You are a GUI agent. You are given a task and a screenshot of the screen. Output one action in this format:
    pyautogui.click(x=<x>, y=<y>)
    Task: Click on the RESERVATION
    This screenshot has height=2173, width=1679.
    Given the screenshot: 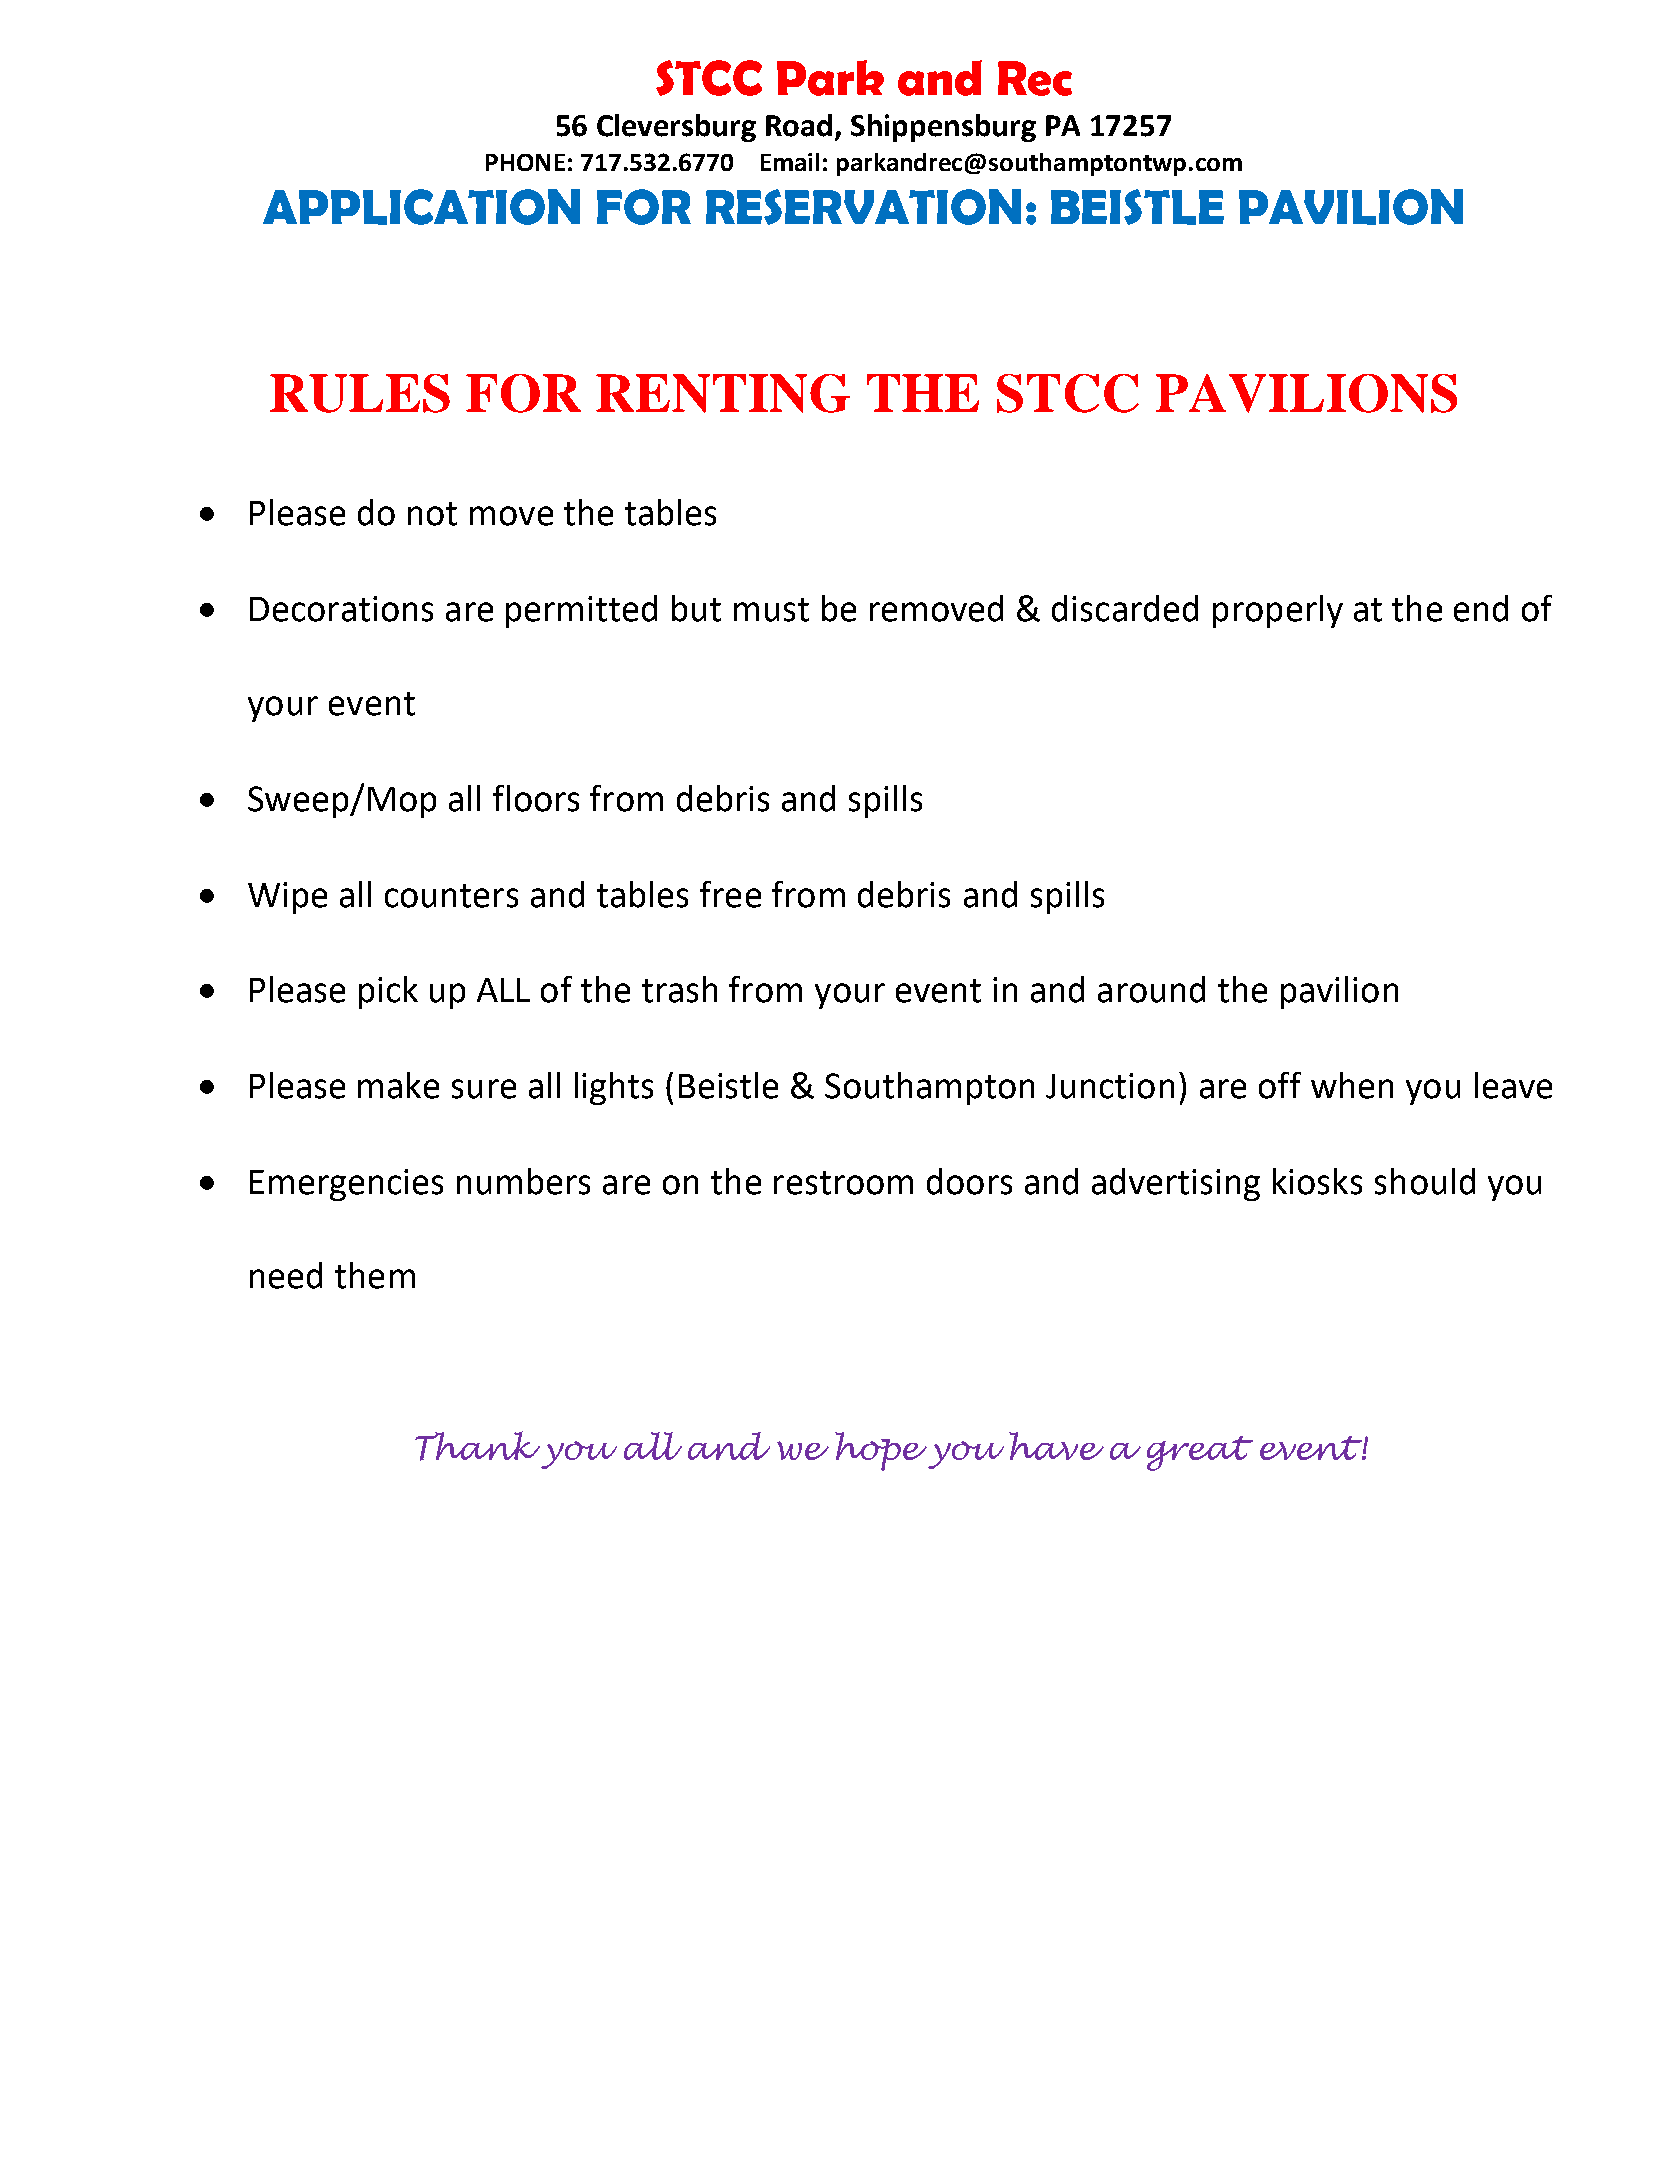 What is the action you would take?
    pyautogui.click(x=863, y=207)
